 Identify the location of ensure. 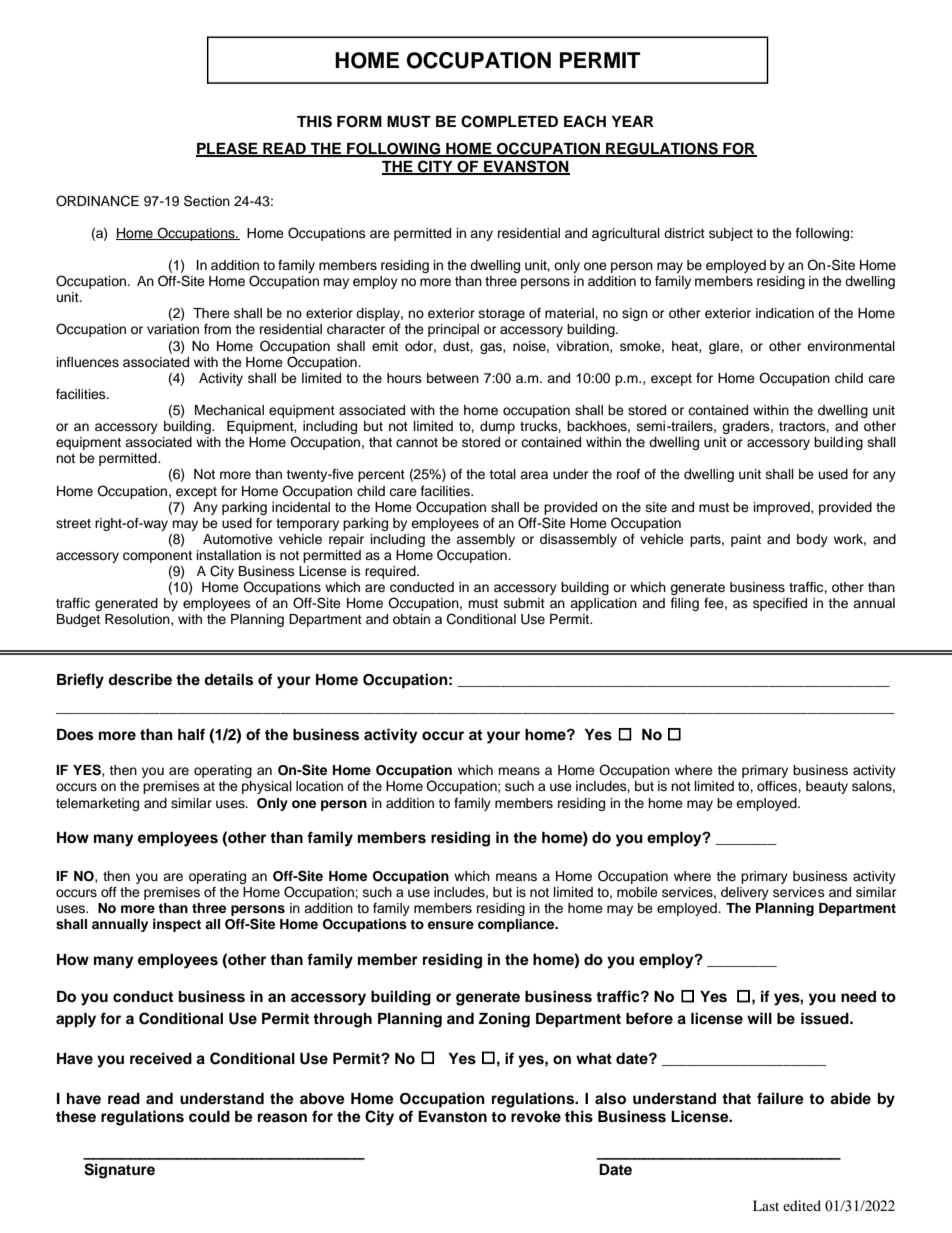
(451, 925).
